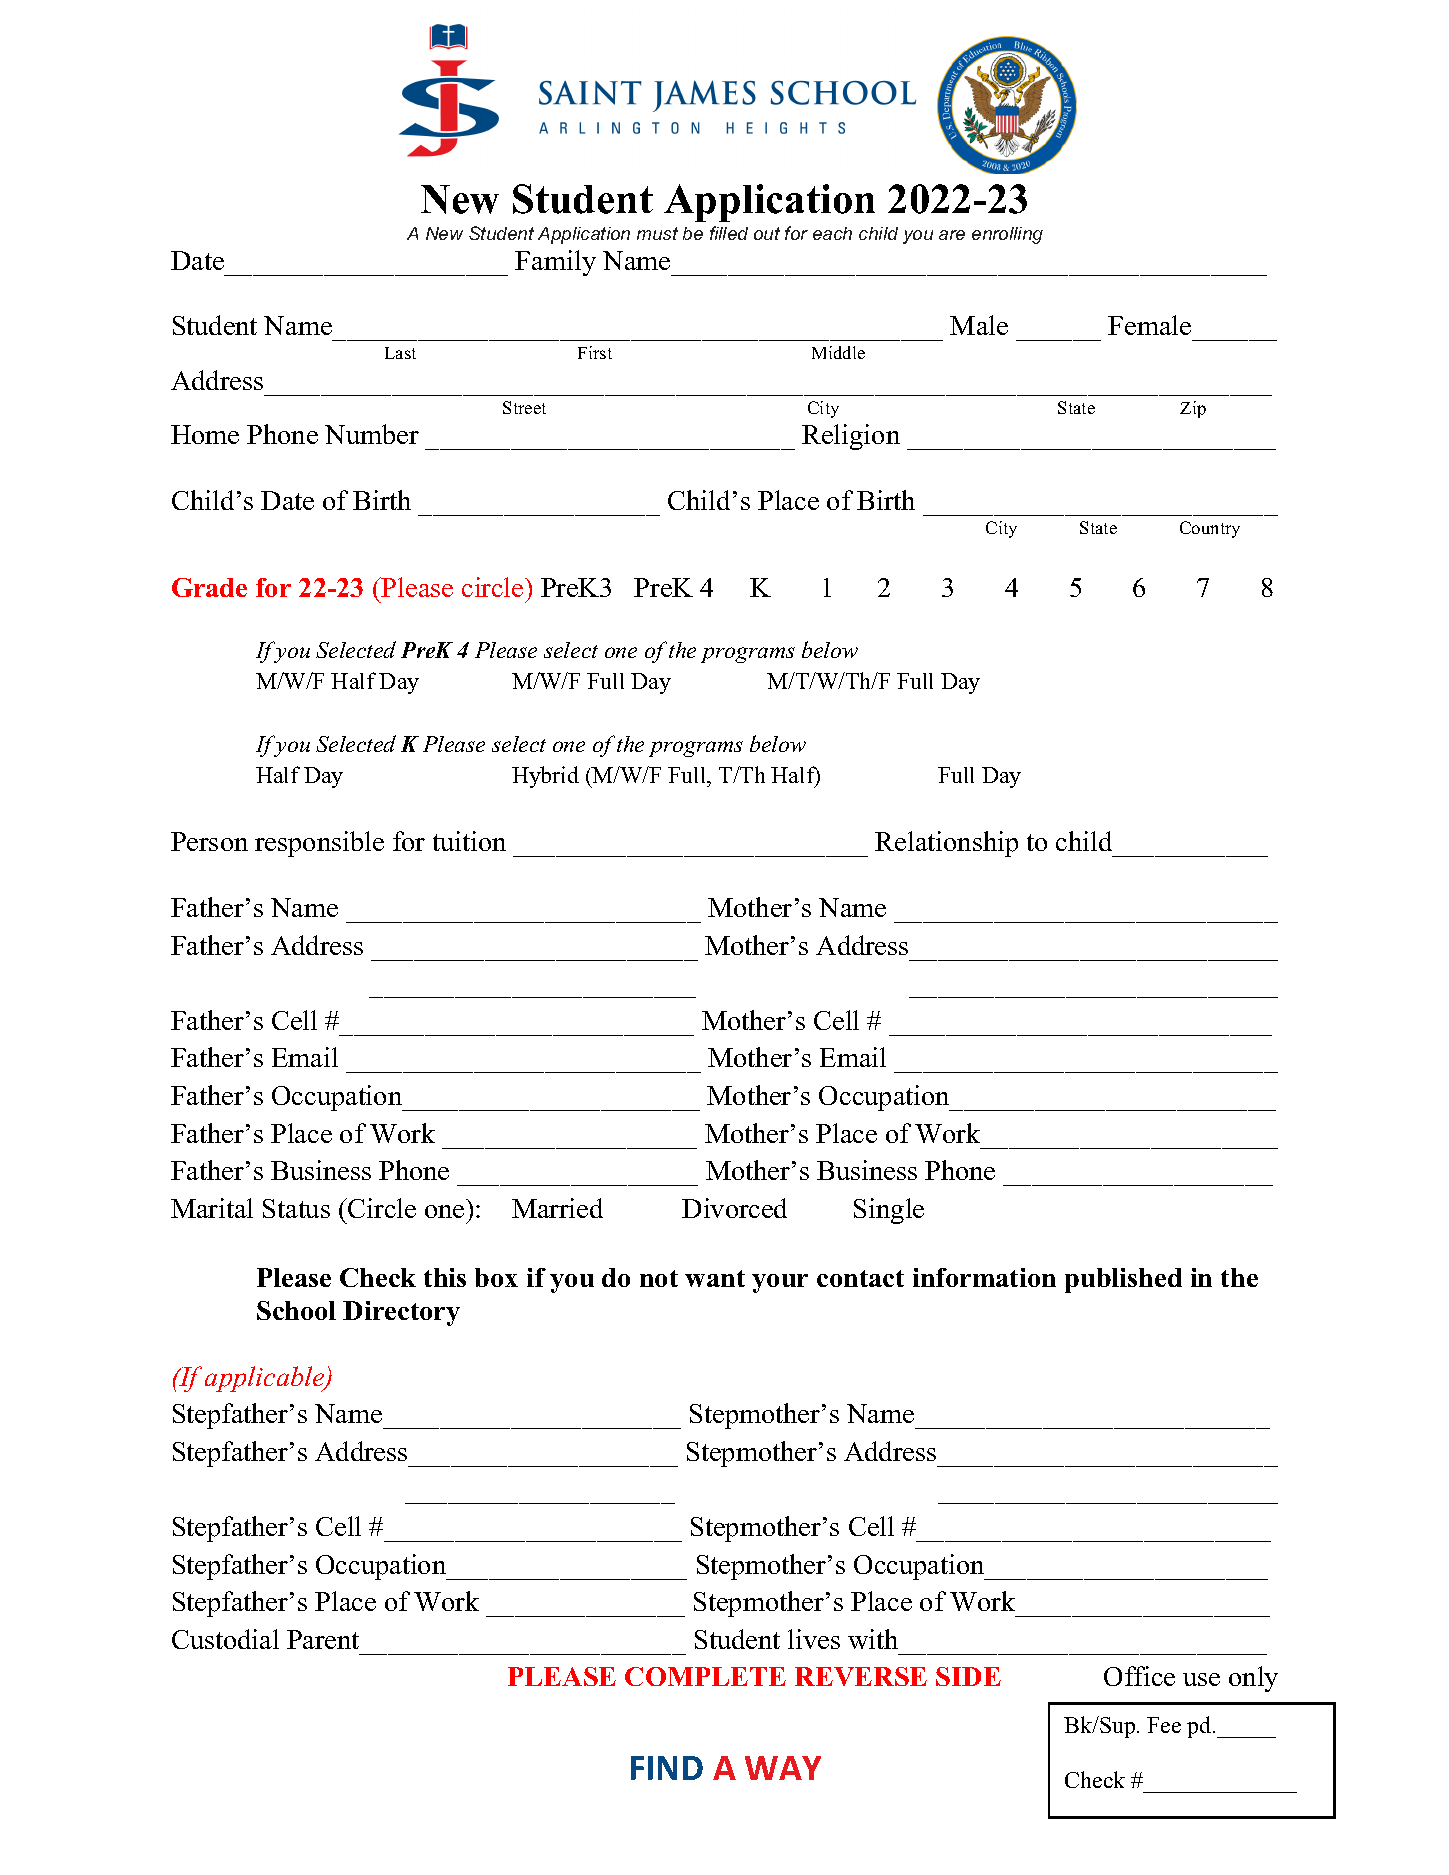  Describe the element at coordinates (400, 353) in the page. I see `Last` at that location.
